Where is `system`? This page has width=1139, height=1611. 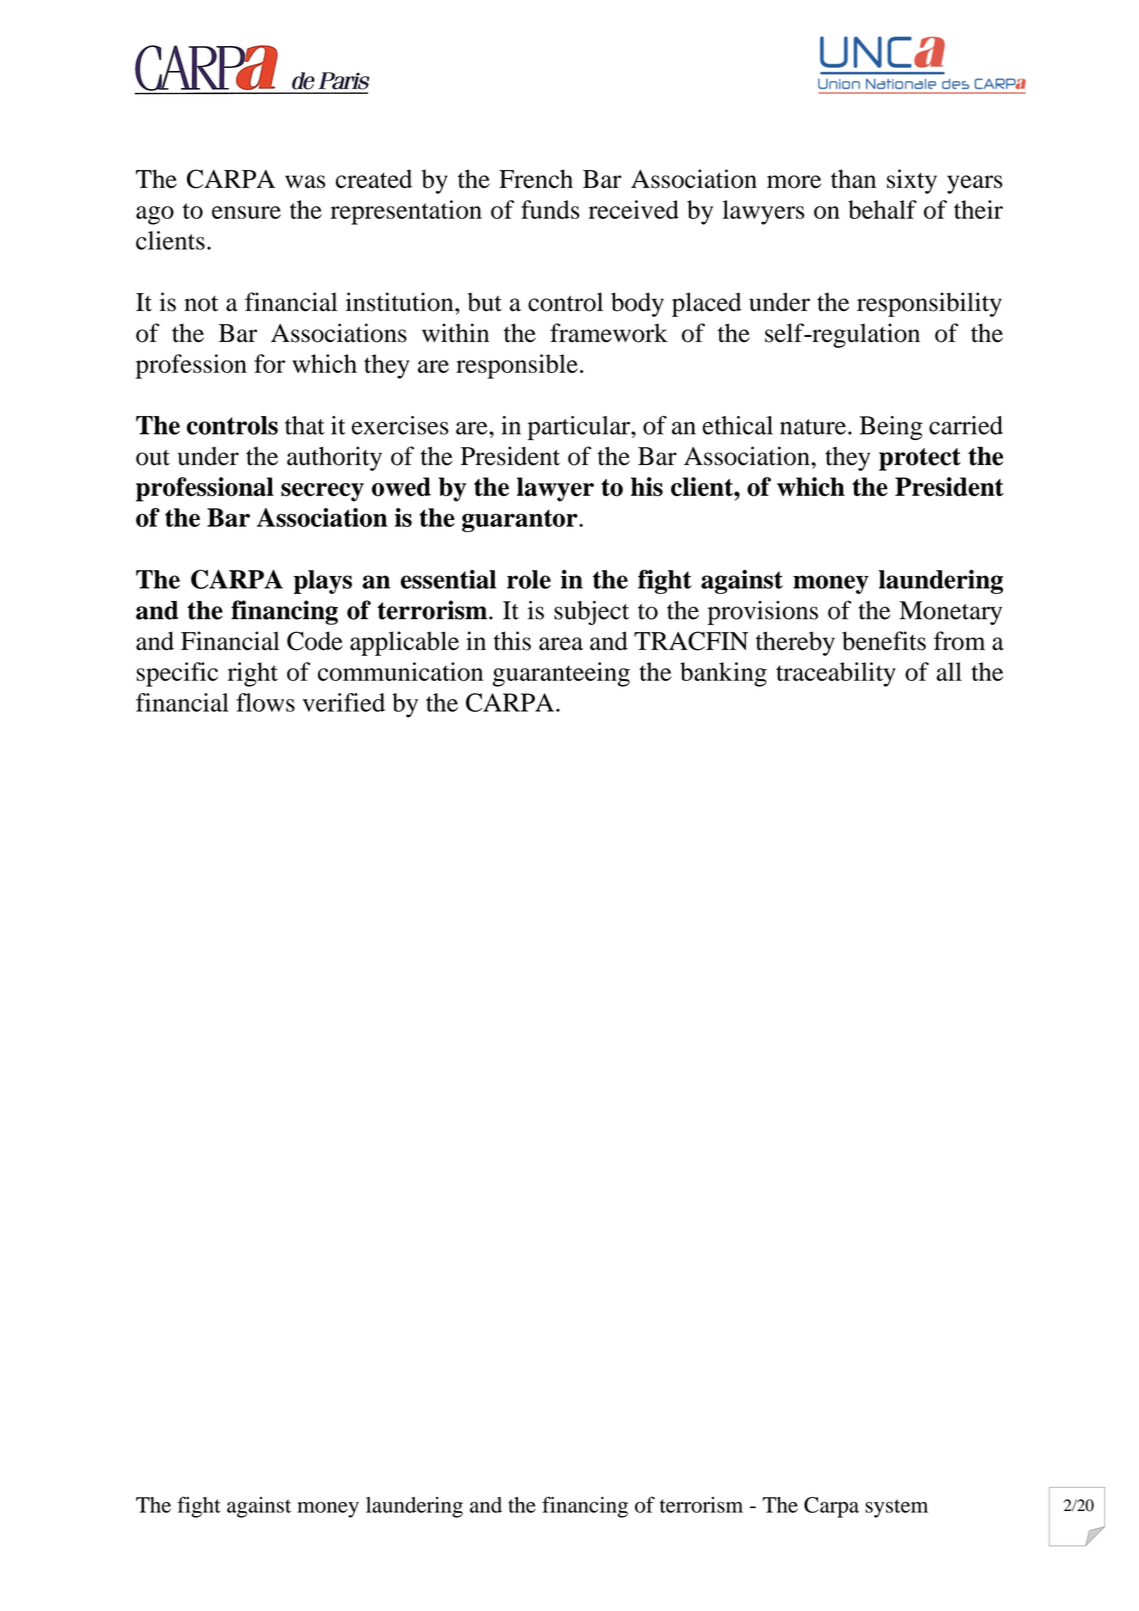
system is located at coordinates (896, 1508).
